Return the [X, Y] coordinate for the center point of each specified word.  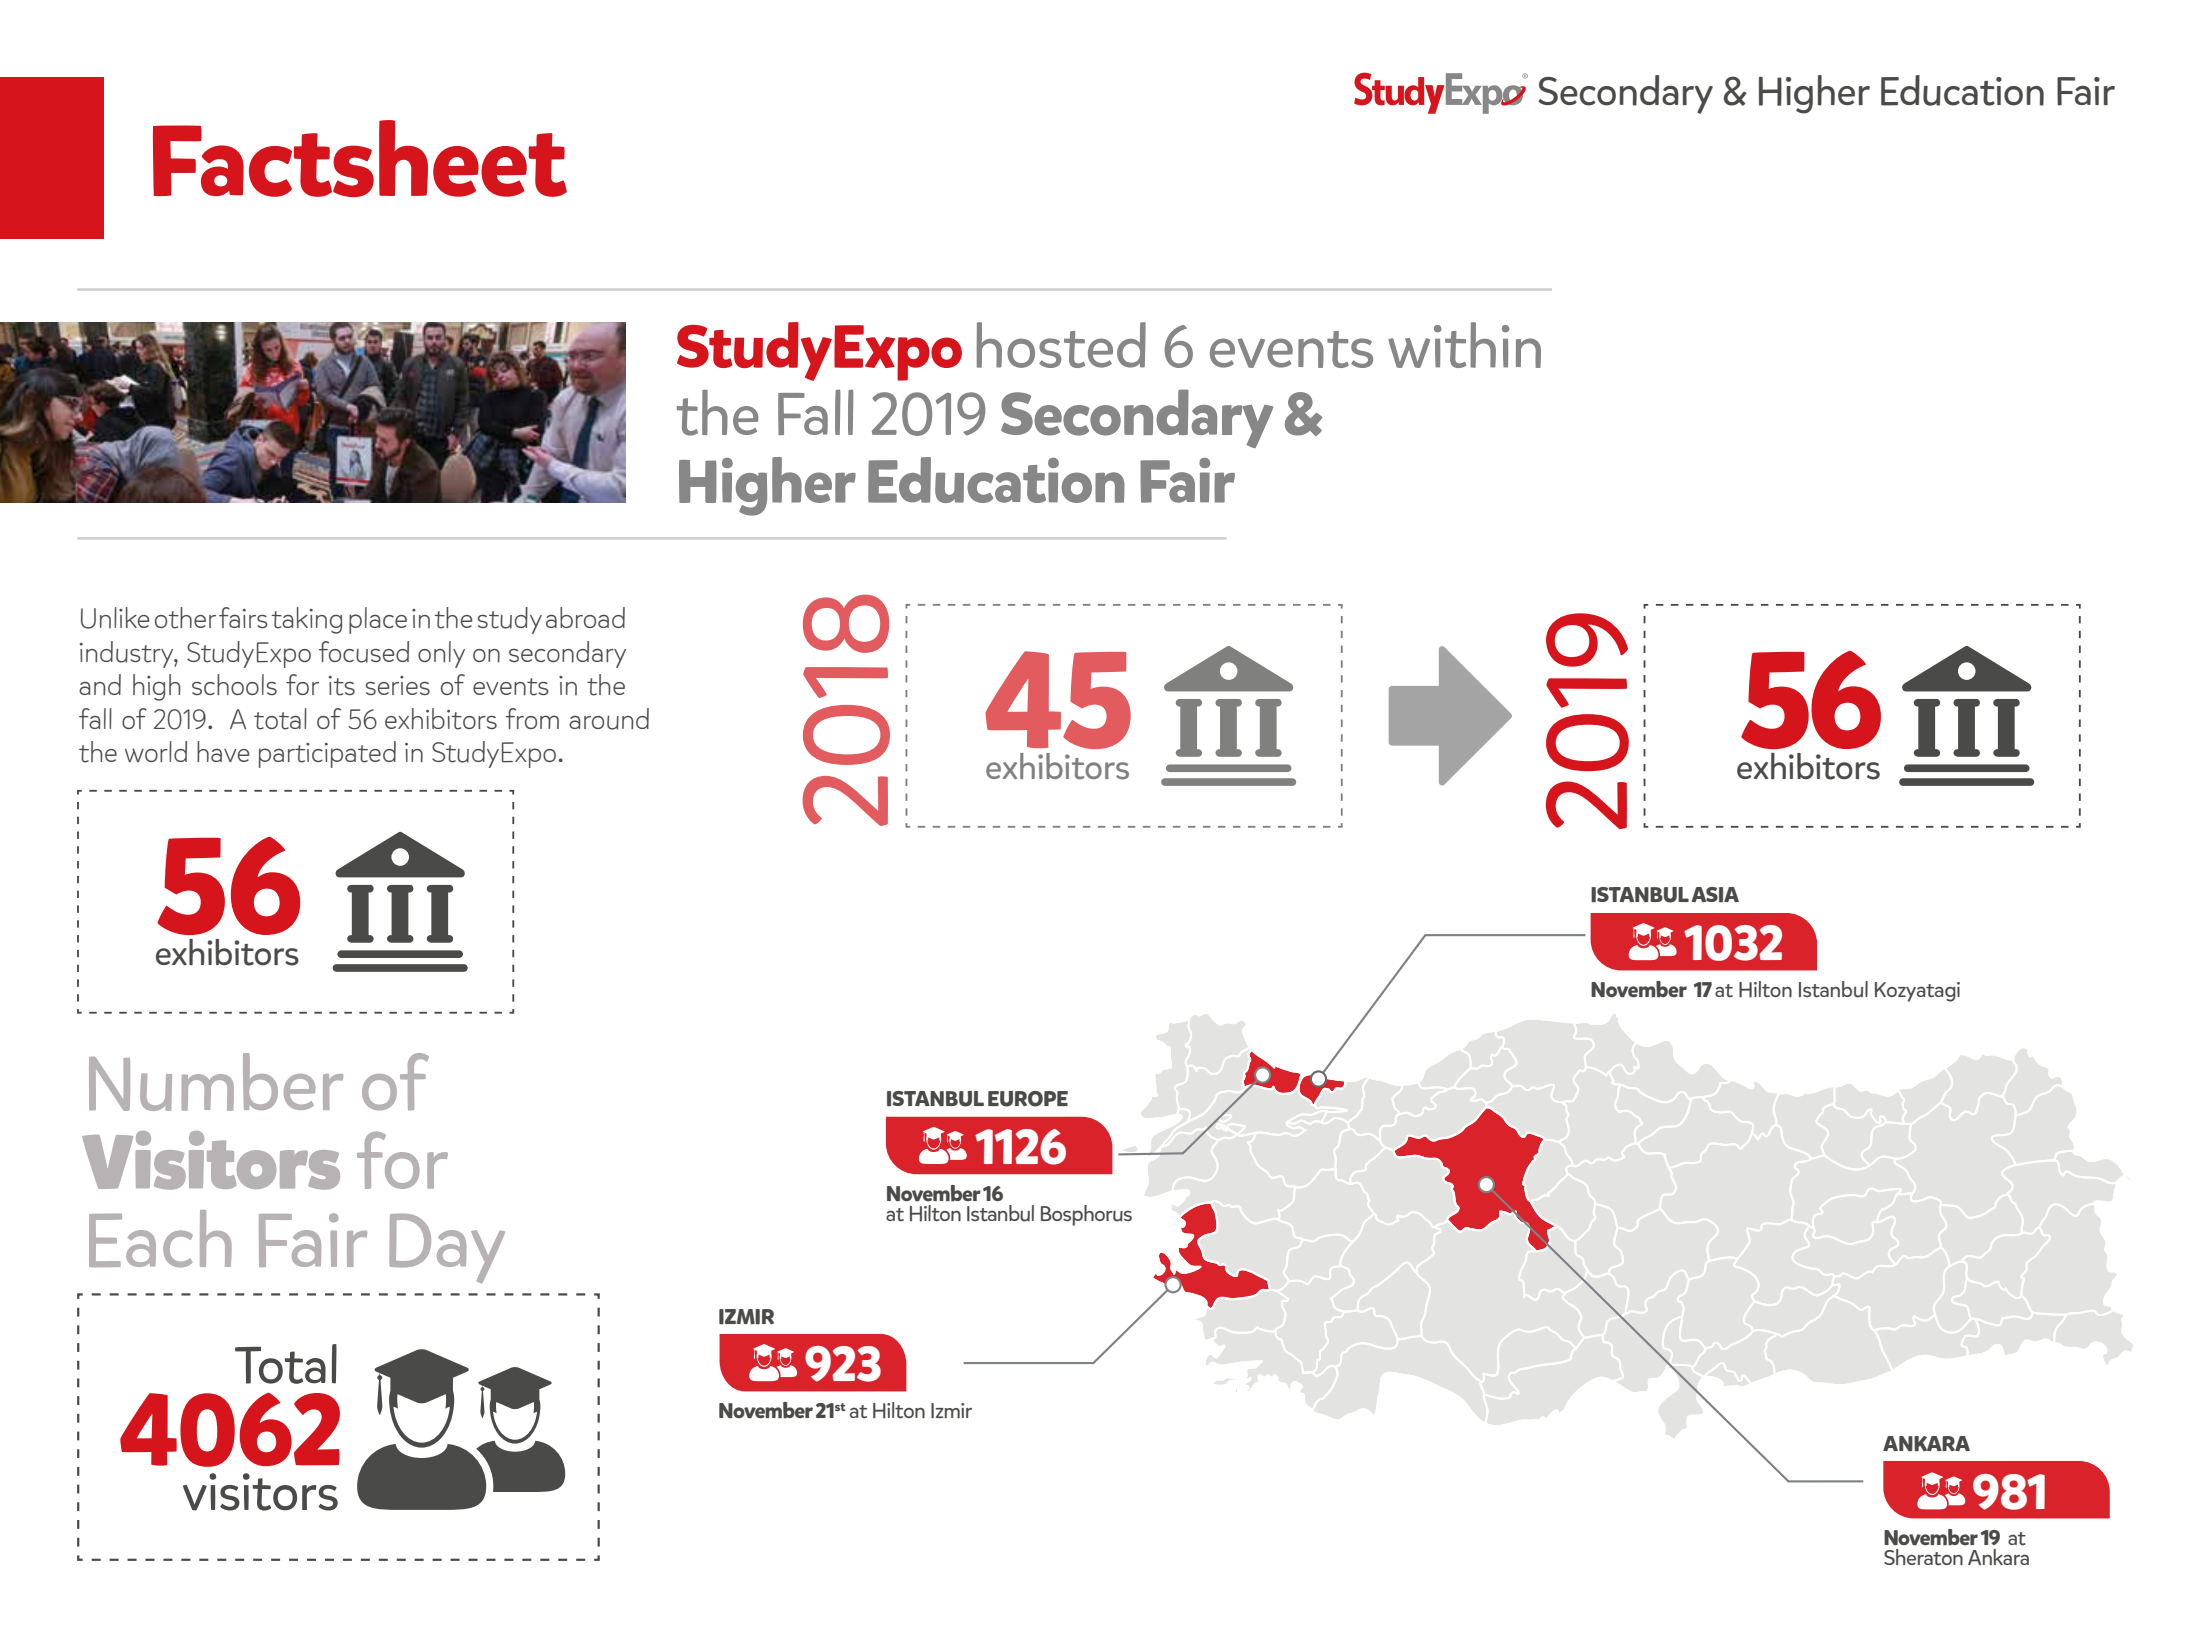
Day [447, 1248]
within [1464, 345]
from [532, 718]
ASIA [1715, 894]
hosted [1061, 345]
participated [327, 754]
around [609, 719]
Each [160, 1238]
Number [216, 1082]
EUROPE [1028, 1099]
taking [307, 620]
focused [364, 652]
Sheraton [1923, 1557]
